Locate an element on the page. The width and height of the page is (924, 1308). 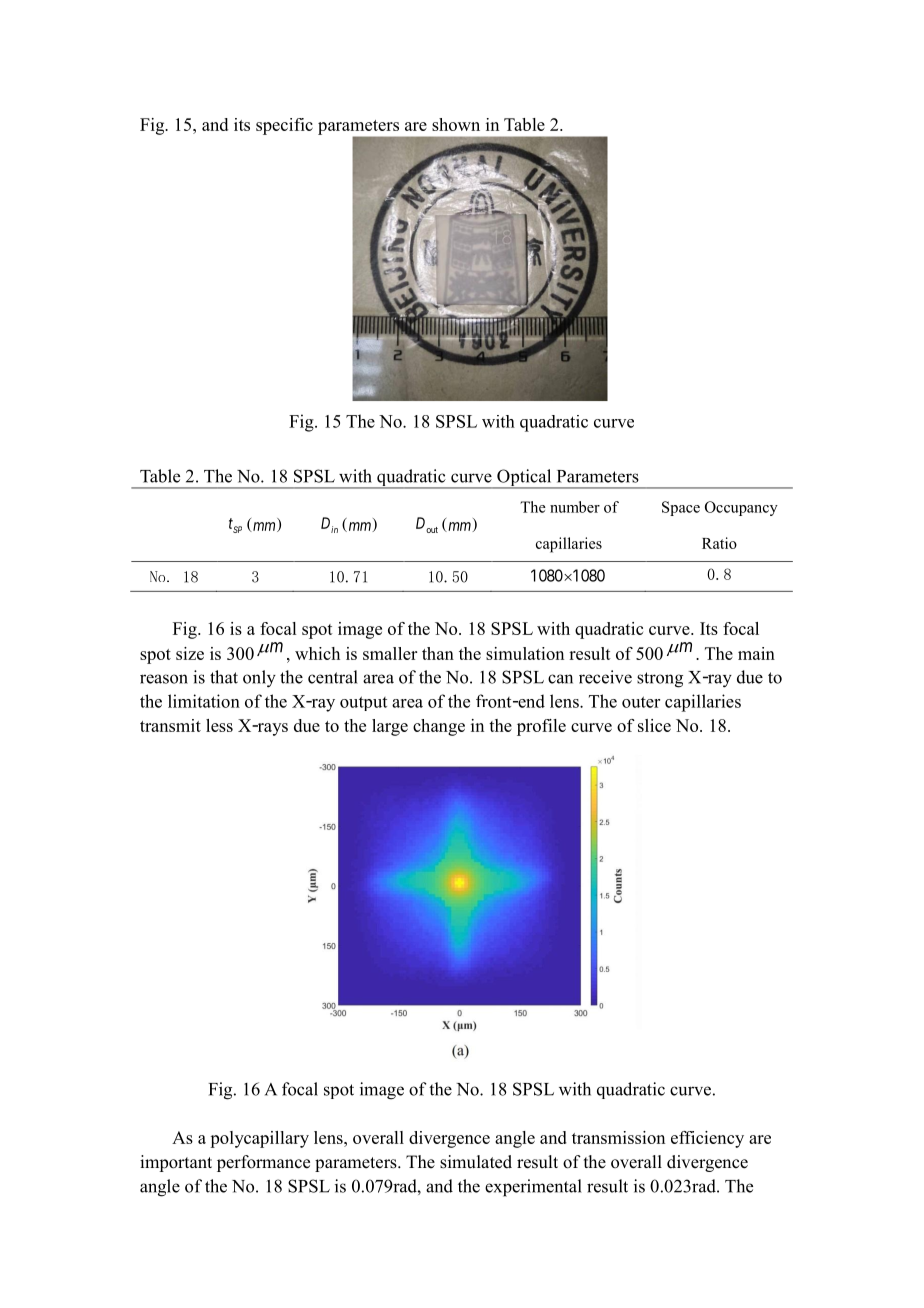
Occupancy is located at coordinates (741, 508).
